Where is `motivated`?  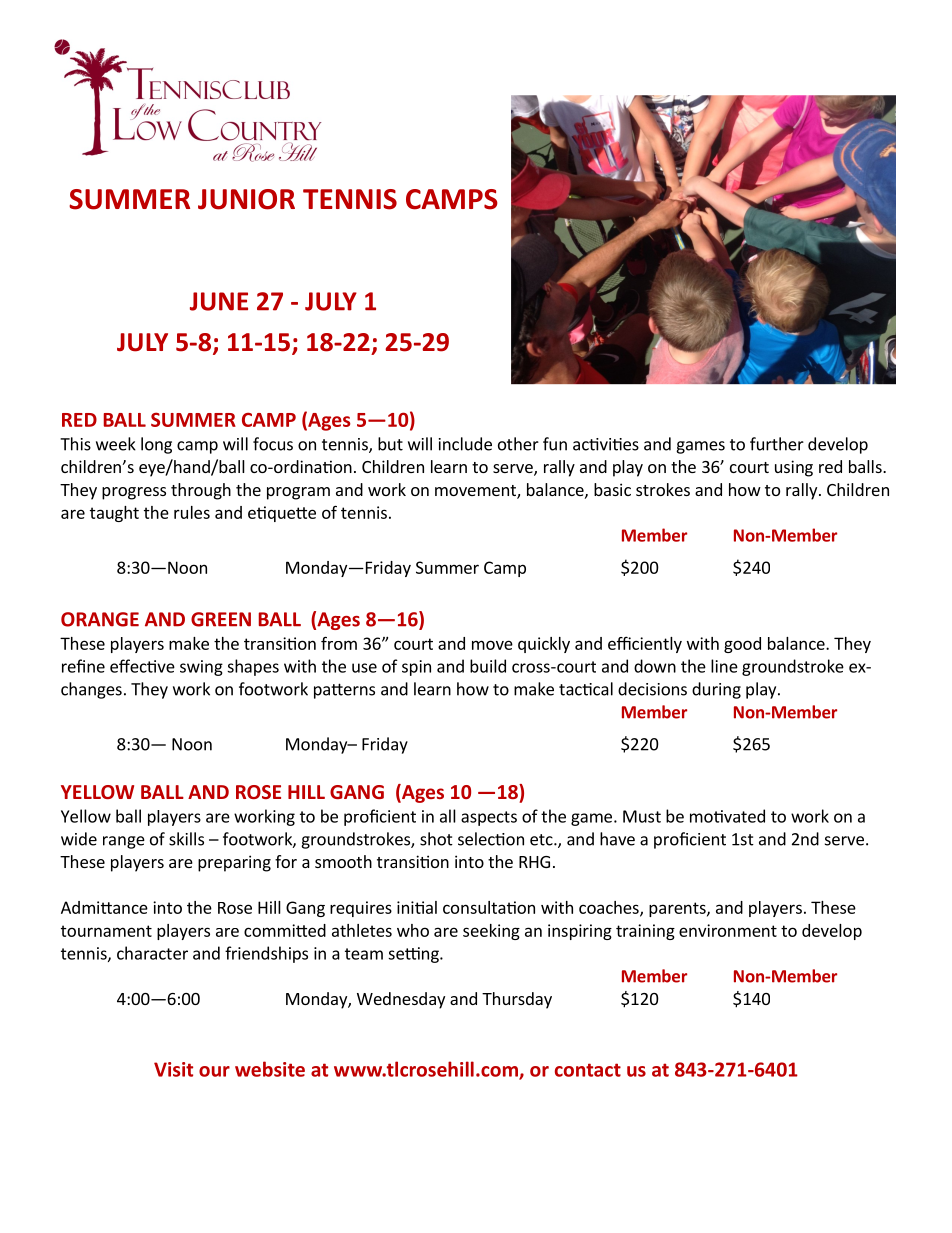
motivated is located at coordinates (727, 816).
